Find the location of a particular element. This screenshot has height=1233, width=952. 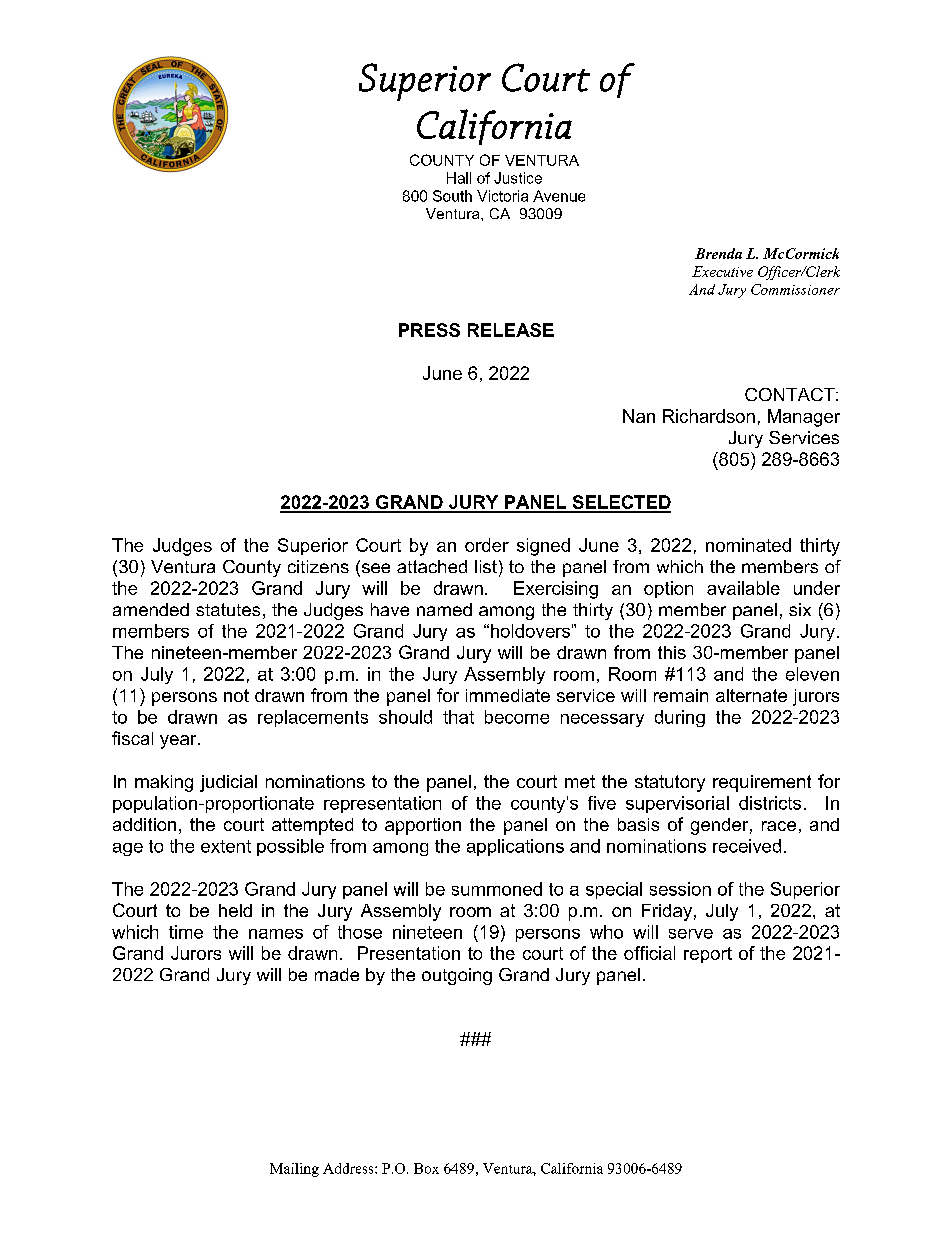

Brenda is located at coordinates (718, 253).
